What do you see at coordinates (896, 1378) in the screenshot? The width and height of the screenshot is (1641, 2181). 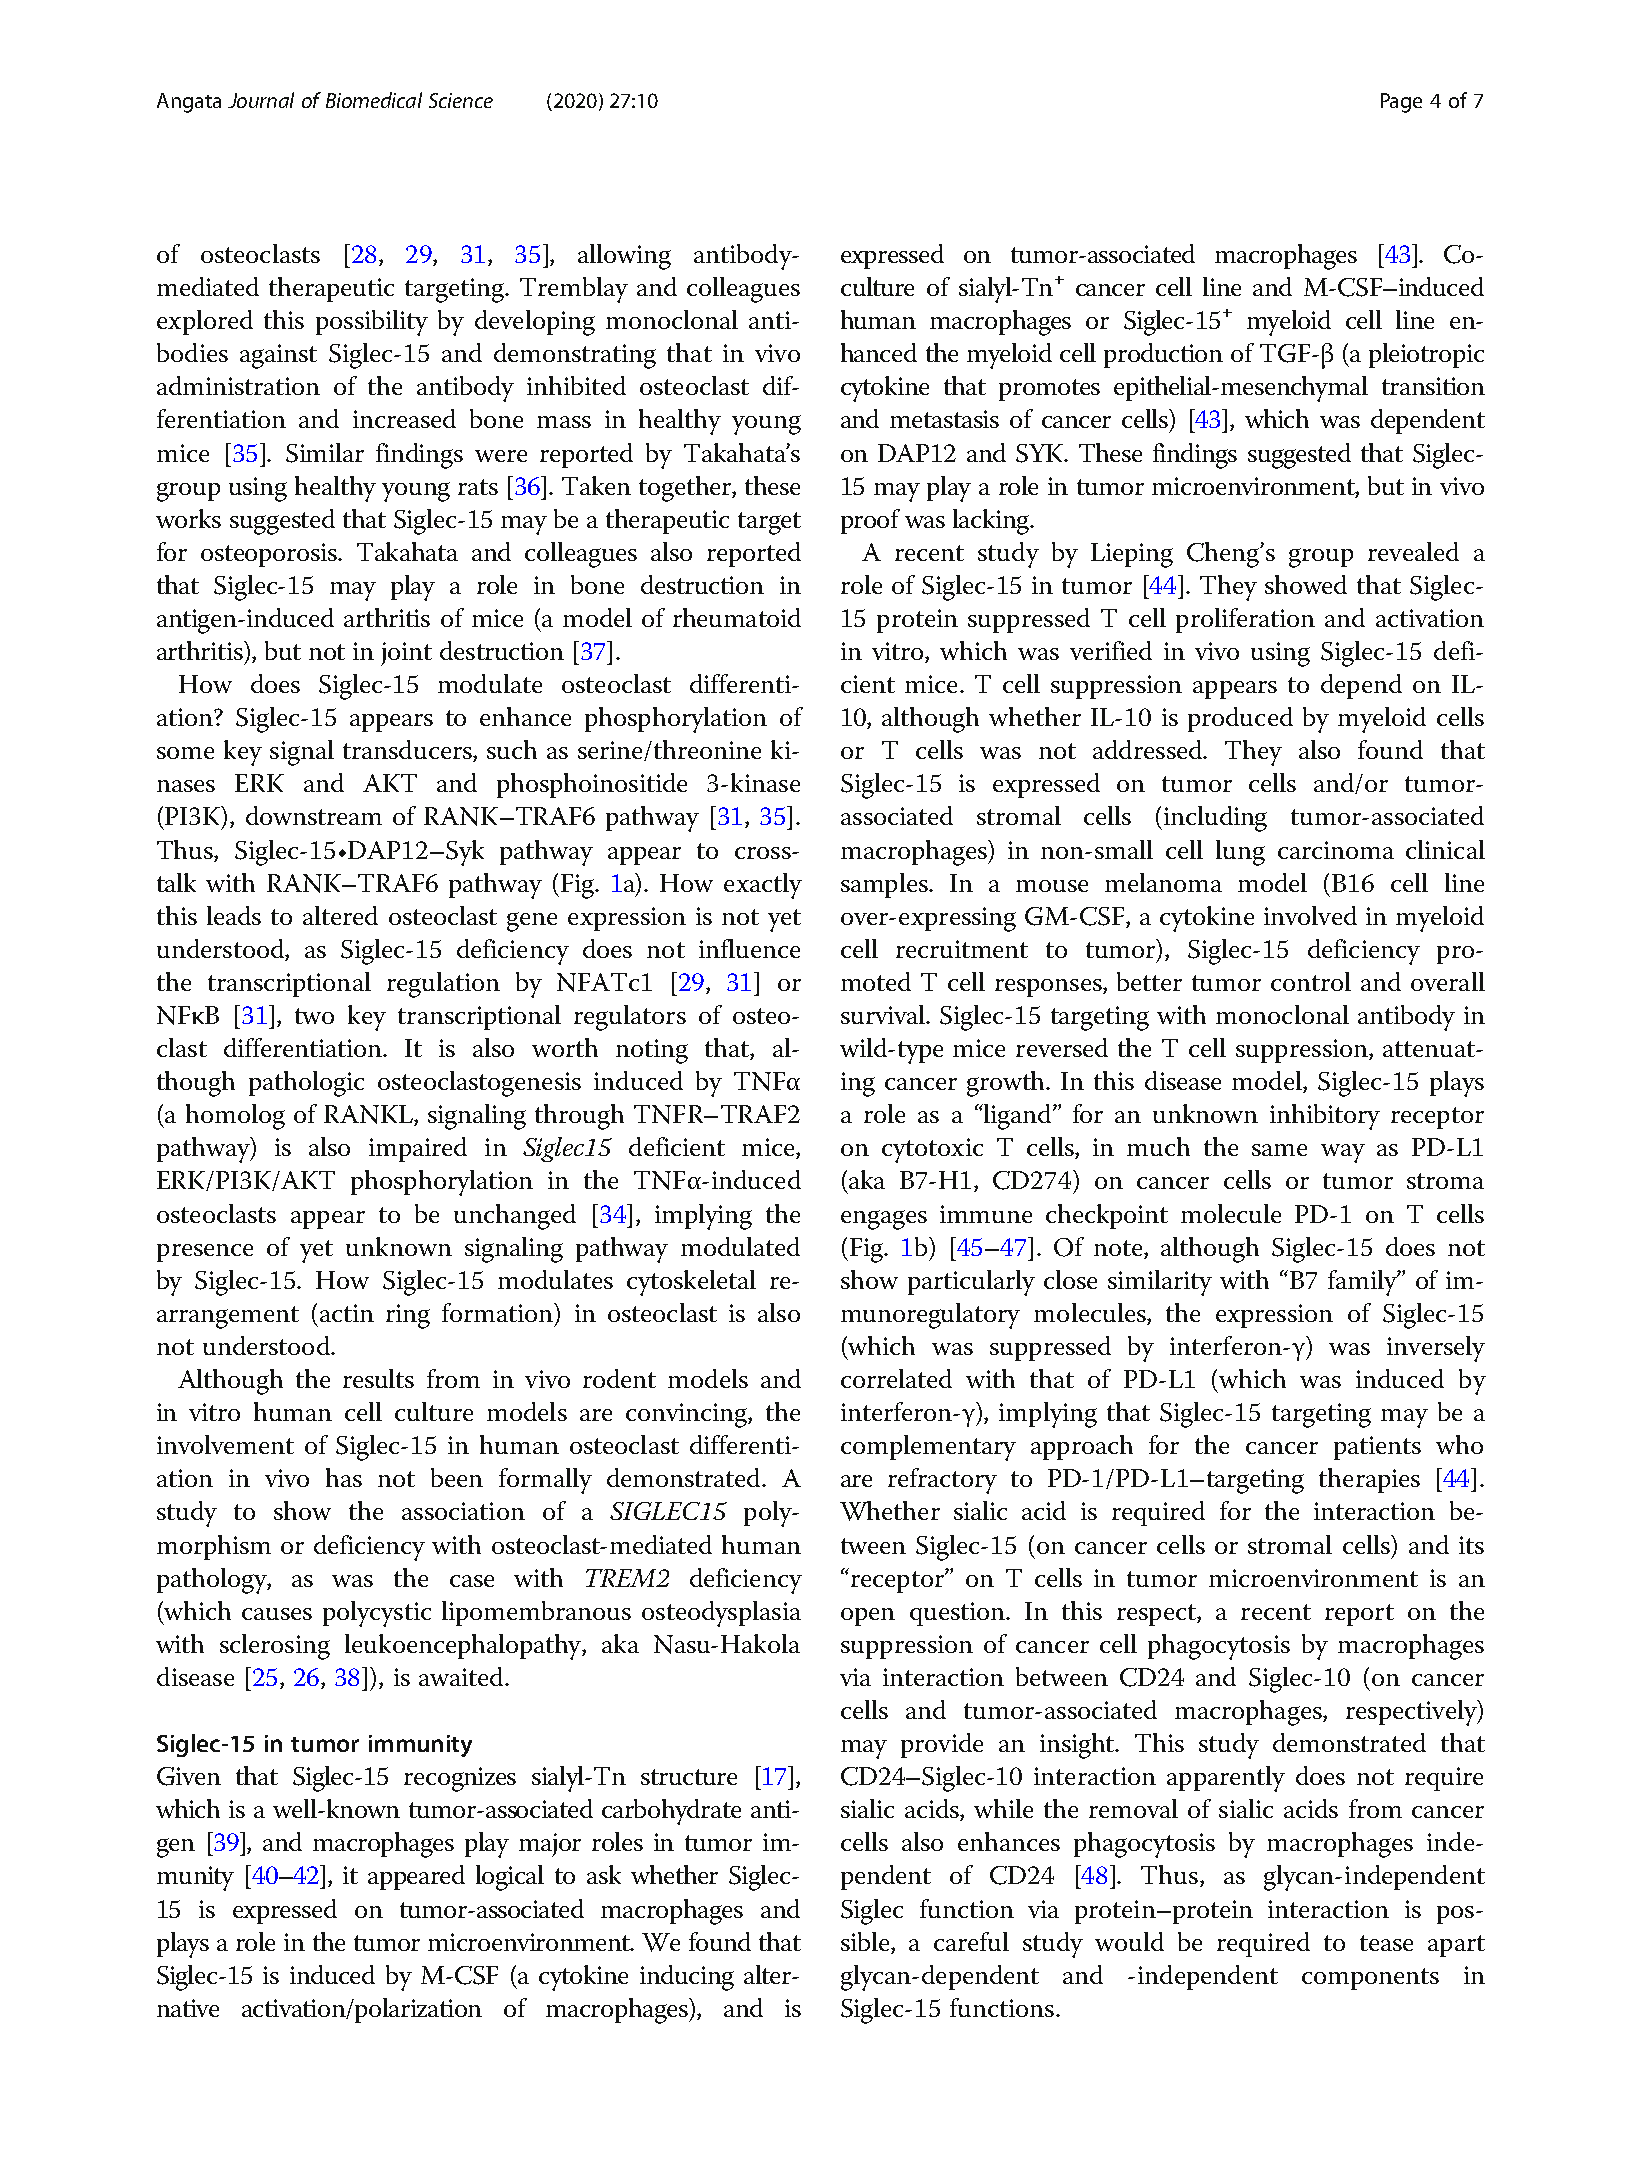 I see `correlated` at bounding box center [896, 1378].
